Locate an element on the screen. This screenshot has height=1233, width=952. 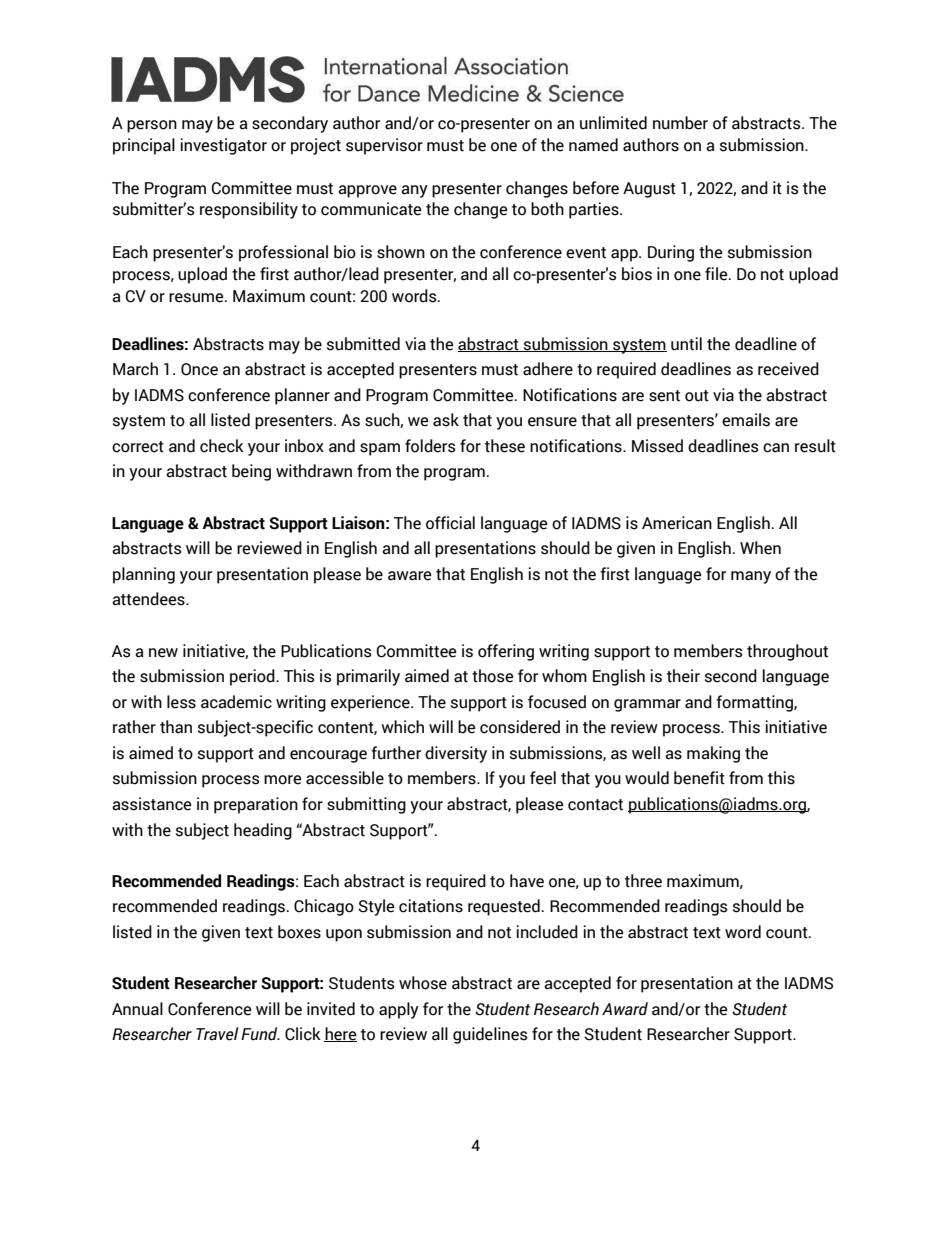
Travel is located at coordinates (217, 1034).
